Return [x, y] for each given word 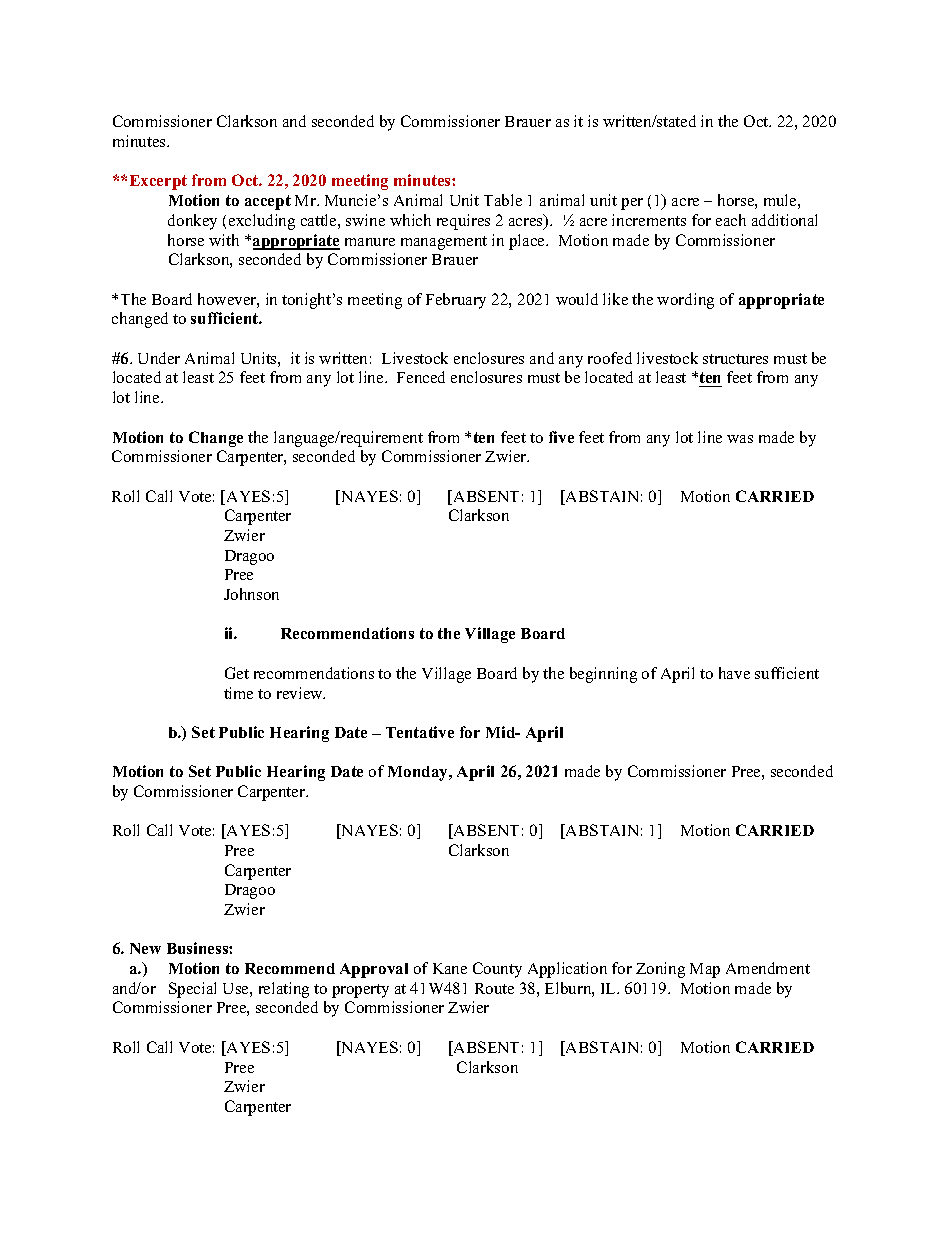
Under [159, 358]
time [238, 693]
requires [463, 222]
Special [192, 990]
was [740, 439]
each [731, 220]
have [734, 673]
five [561, 437]
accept [268, 202]
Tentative [420, 732]
